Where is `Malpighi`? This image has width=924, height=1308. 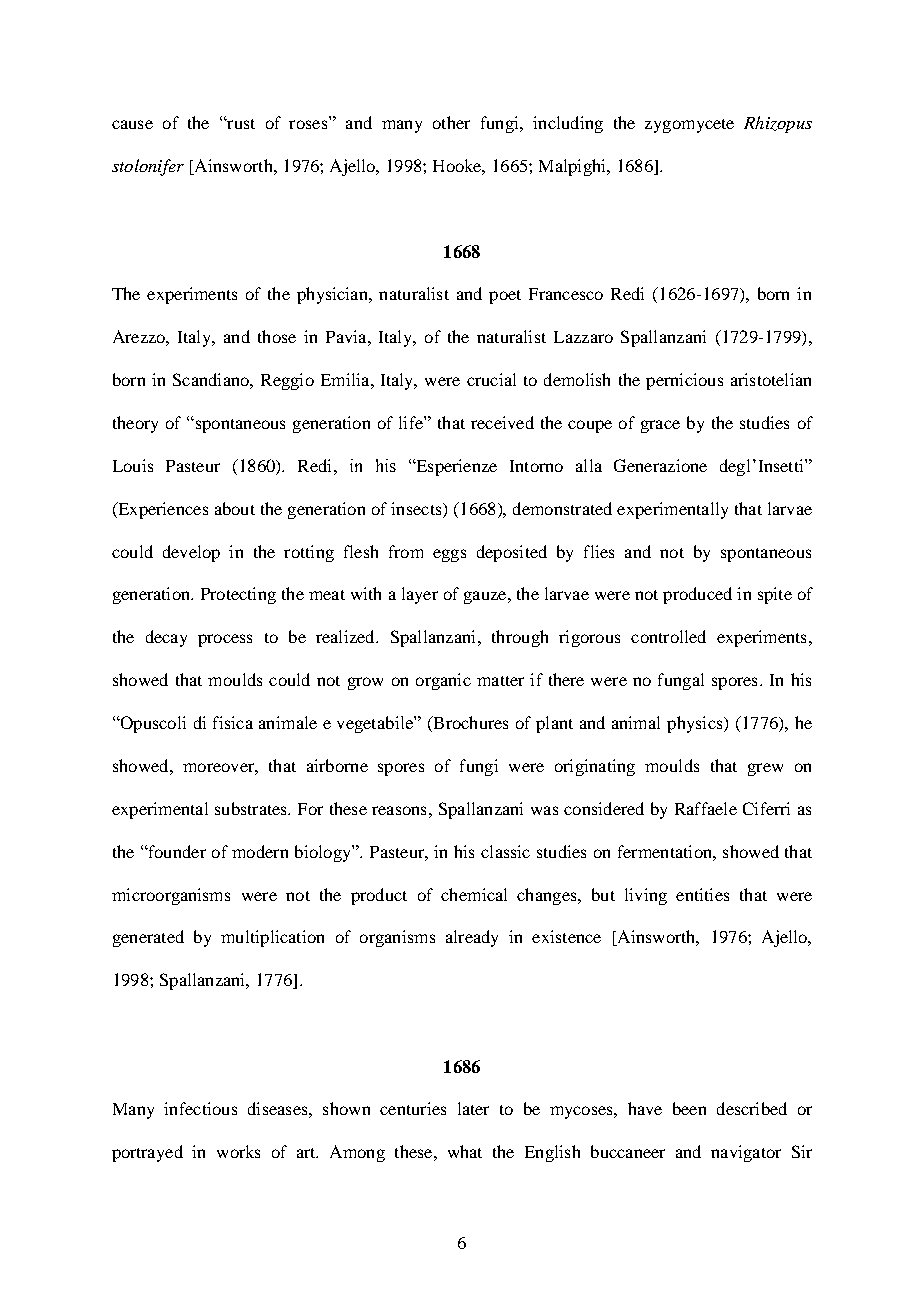
Malpighi is located at coordinates (573, 167).
